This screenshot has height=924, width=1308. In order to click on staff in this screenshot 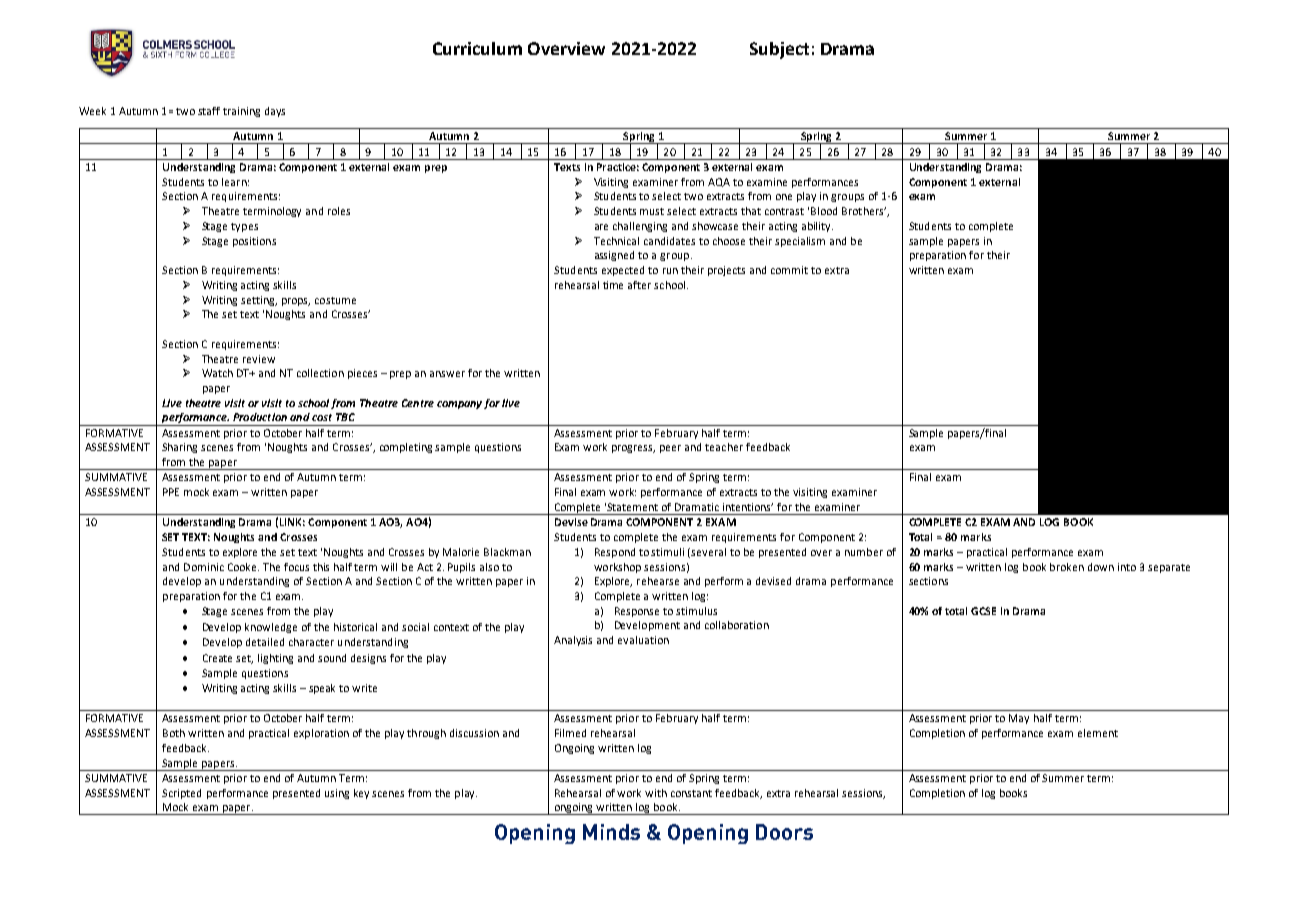, I will do `click(209, 111)`.
